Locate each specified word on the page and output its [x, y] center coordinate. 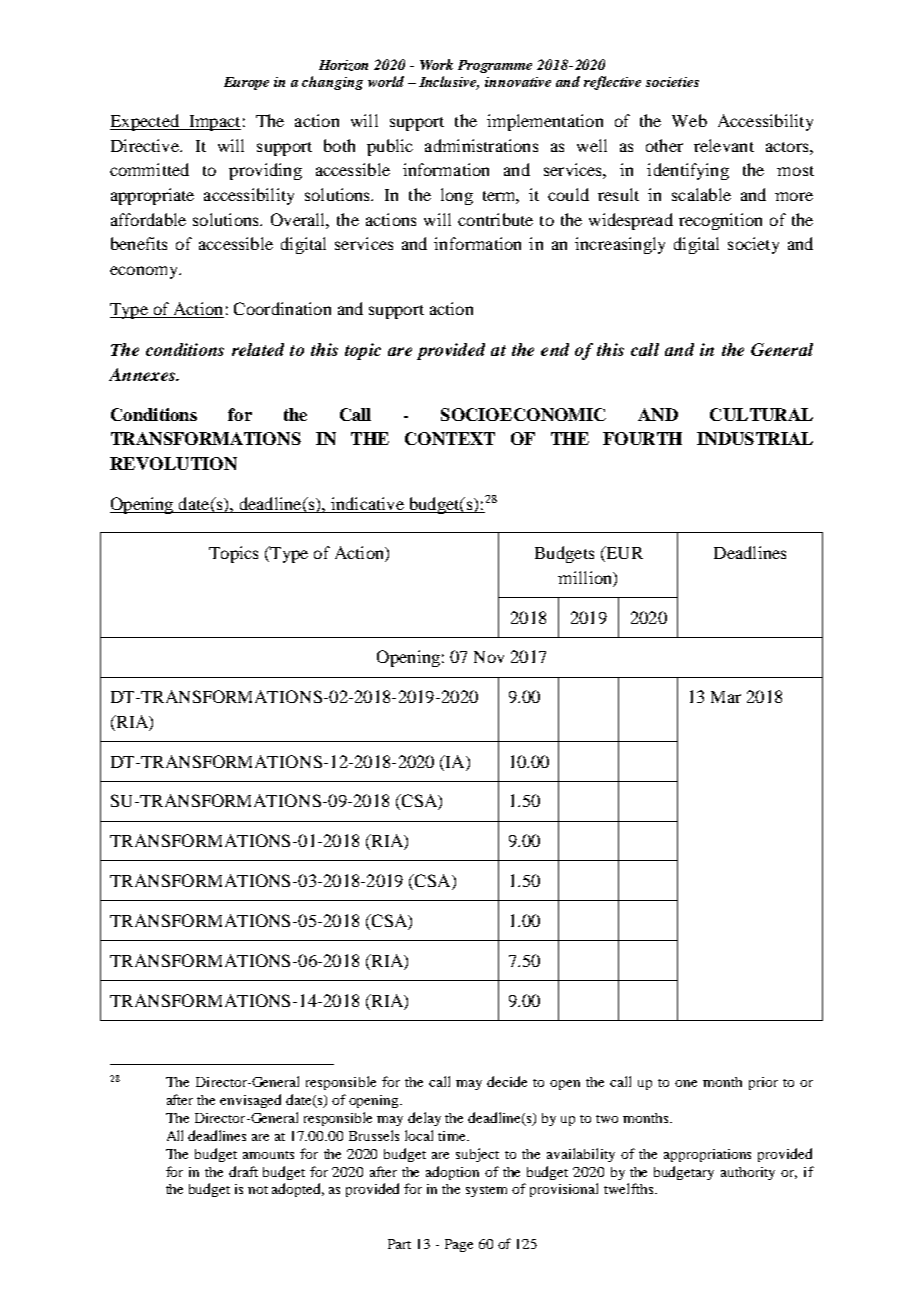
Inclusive [449, 83]
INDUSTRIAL [755, 438]
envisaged [250, 1101]
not [258, 1190]
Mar [726, 697]
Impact [214, 123]
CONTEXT [450, 438]
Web [689, 120]
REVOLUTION [173, 463]
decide [507, 1081]
